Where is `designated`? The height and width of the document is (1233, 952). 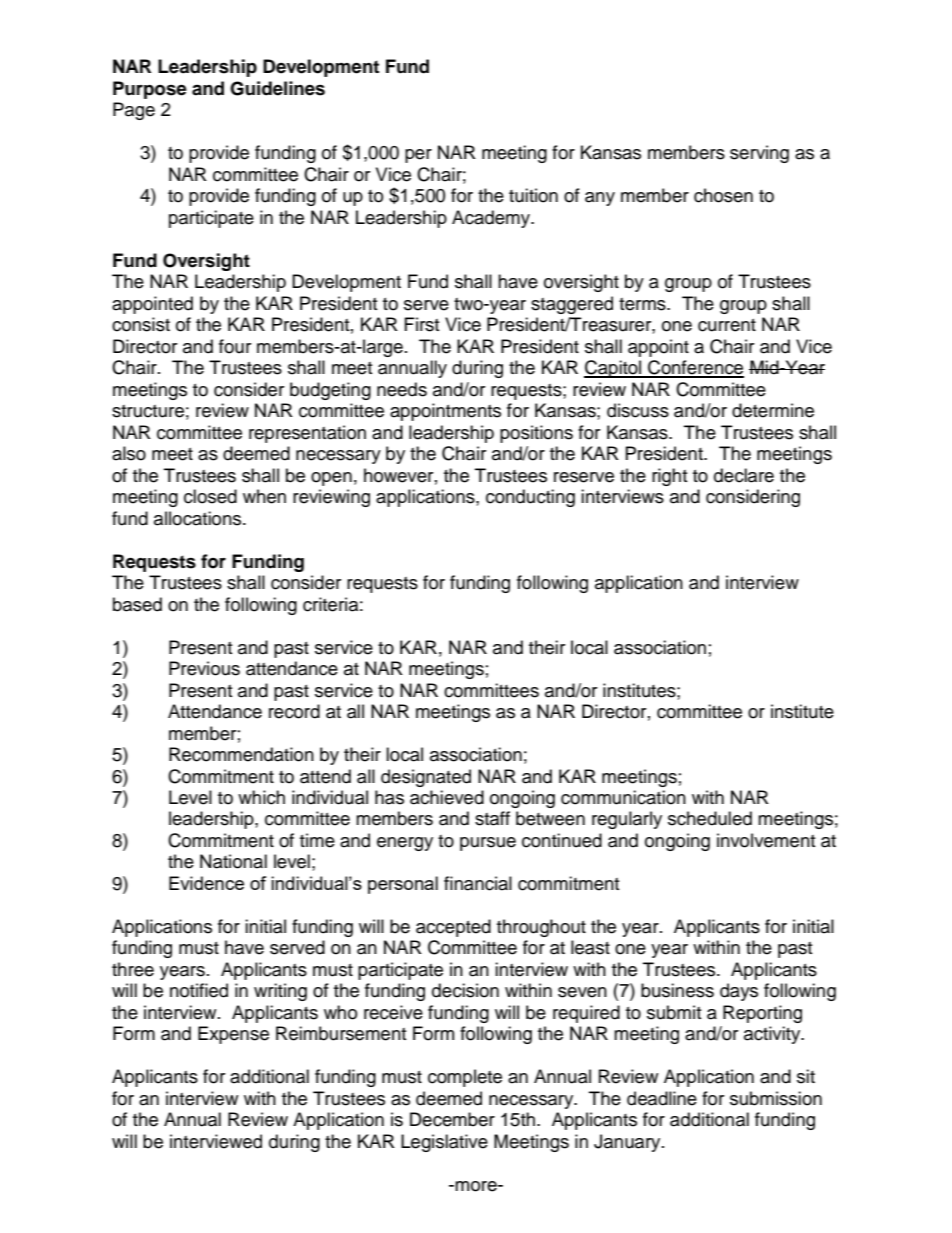 designated is located at coordinates (426, 778).
